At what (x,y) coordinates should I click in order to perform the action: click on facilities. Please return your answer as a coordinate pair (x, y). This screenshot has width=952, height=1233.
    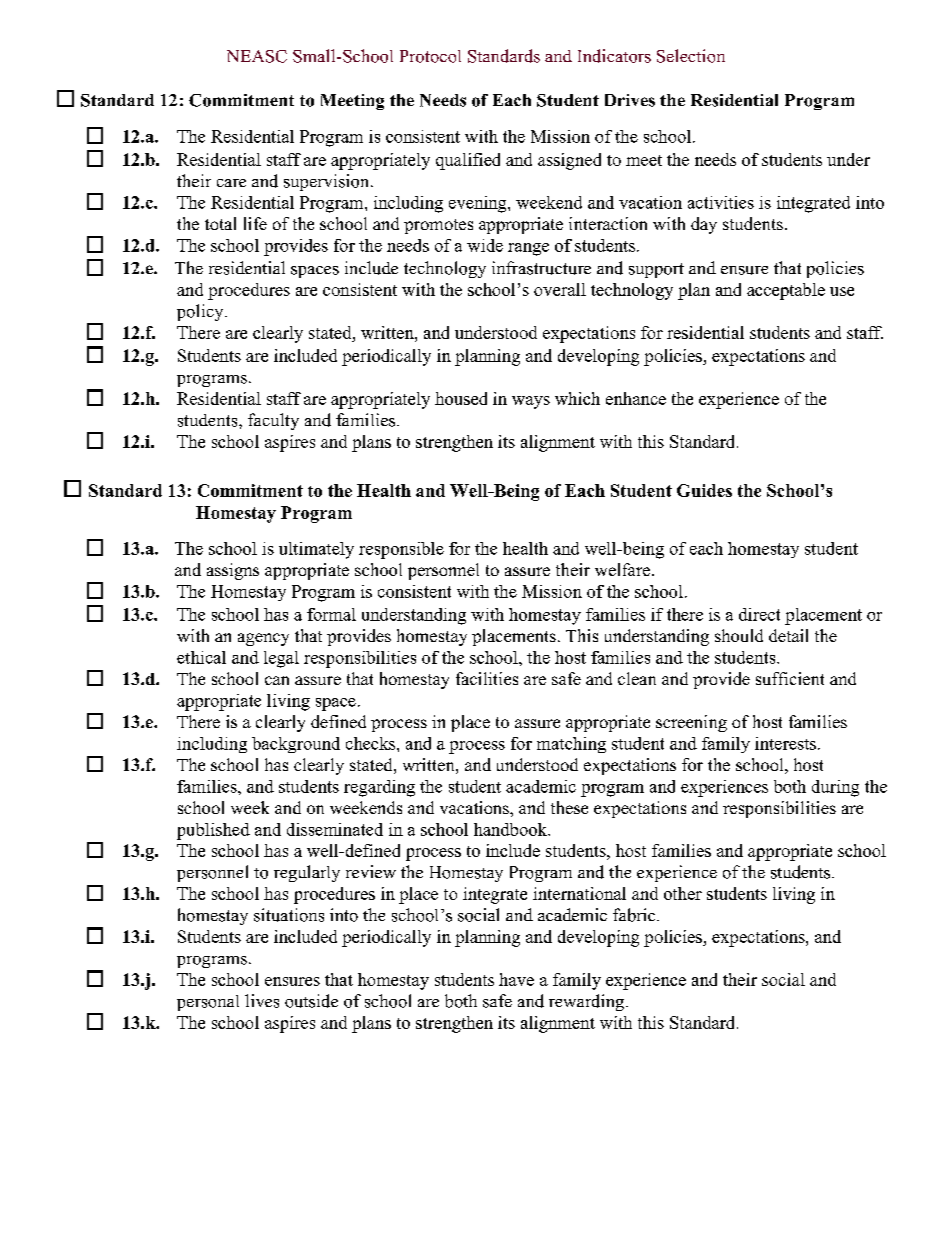
    Looking at the image, I should click on (487, 678).
